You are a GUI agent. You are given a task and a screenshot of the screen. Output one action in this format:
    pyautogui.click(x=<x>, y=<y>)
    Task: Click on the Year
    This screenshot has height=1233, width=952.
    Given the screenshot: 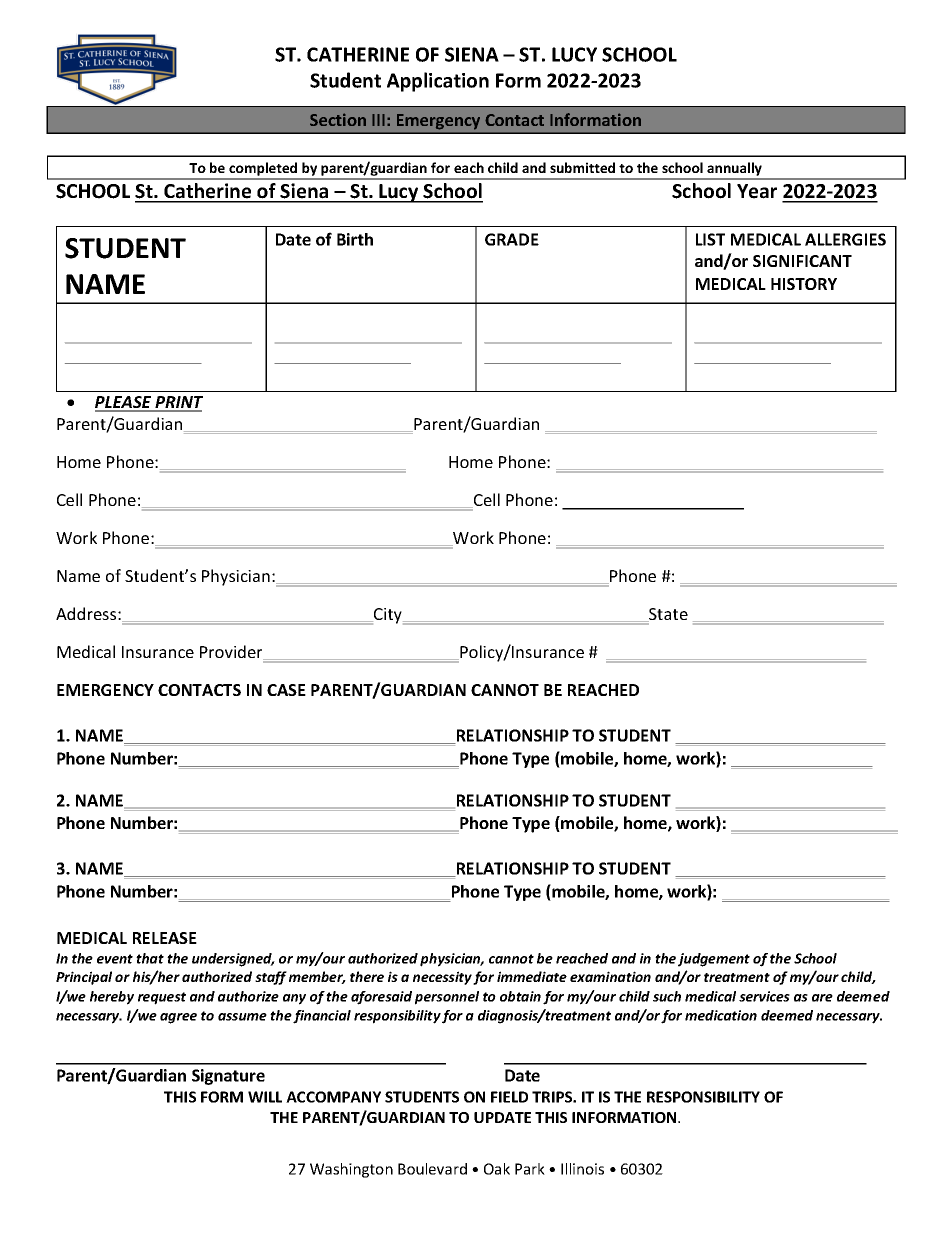 What is the action you would take?
    pyautogui.click(x=757, y=191)
